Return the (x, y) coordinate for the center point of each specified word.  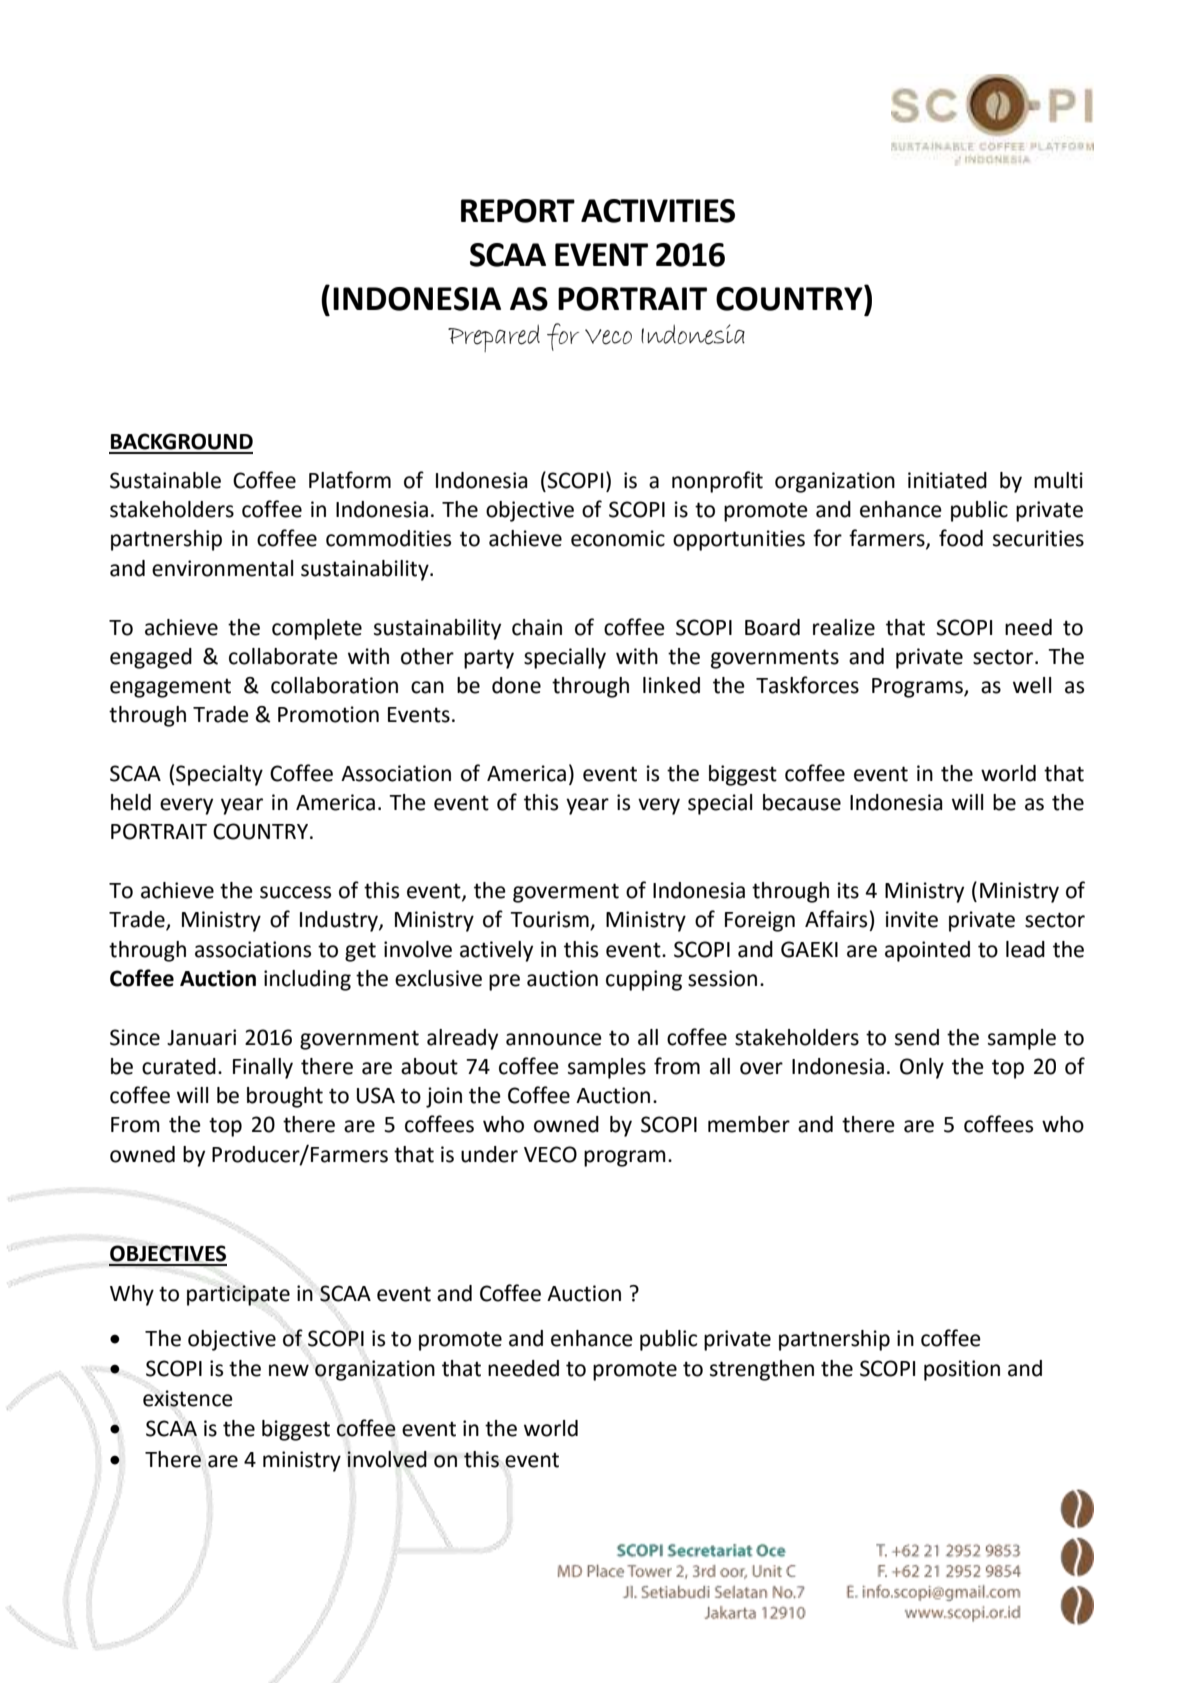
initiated (947, 480)
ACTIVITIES (658, 211)
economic (618, 538)
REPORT (518, 211)
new (289, 1370)
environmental (222, 568)
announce (554, 1039)
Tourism (550, 920)
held (131, 802)
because (802, 802)
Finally (263, 1068)
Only (922, 1068)
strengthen (762, 1370)
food (961, 538)
